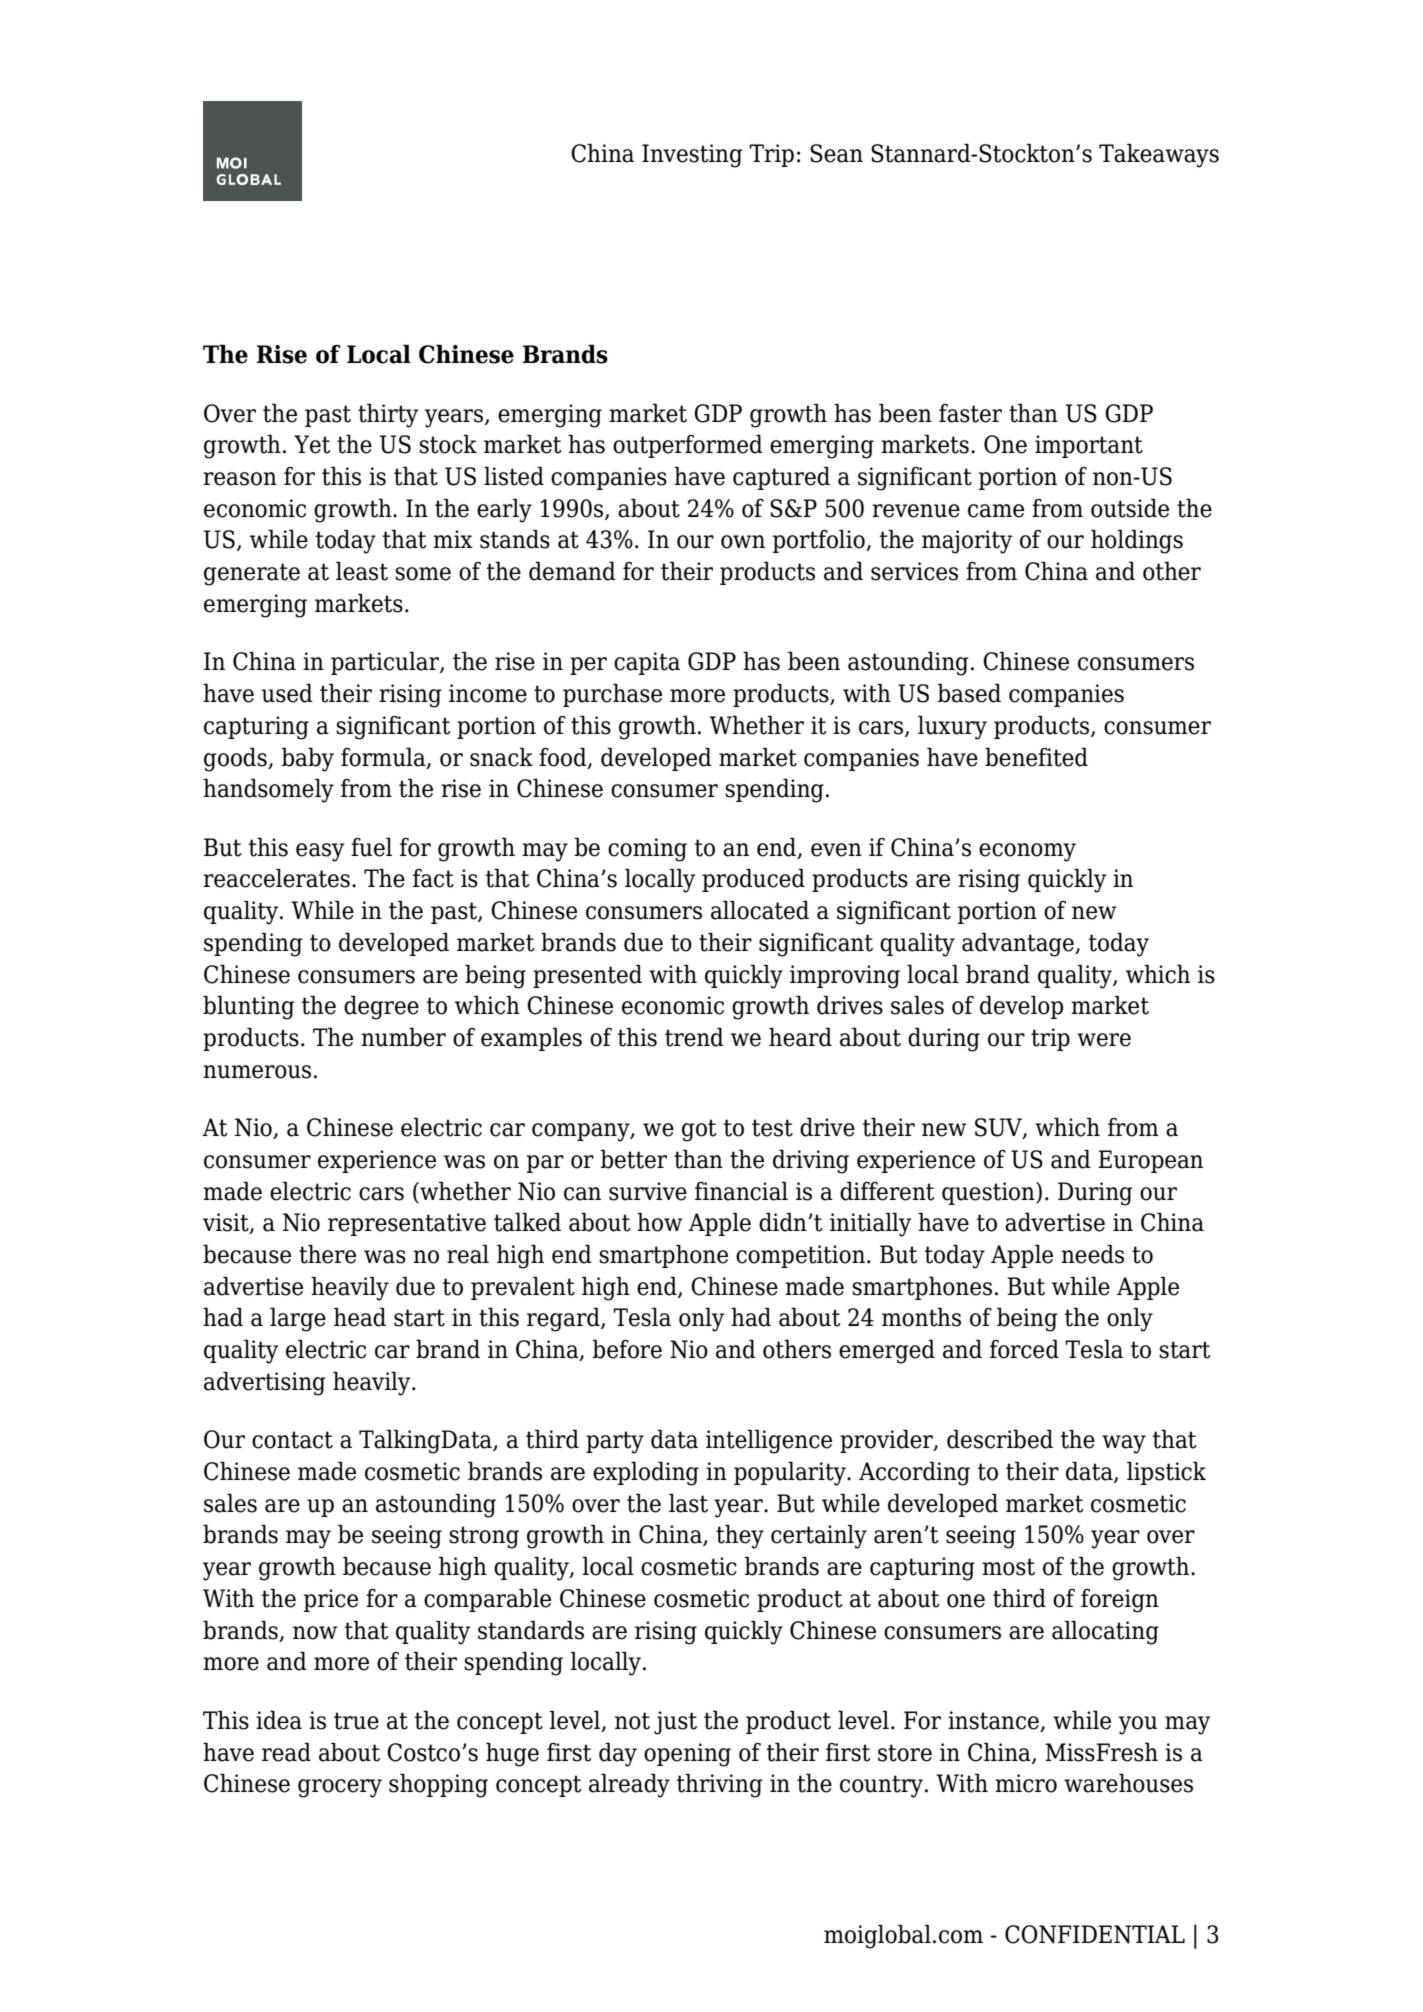 The width and height of the page is (1423, 2012). What do you see at coordinates (388, 416) in the page?
I see `thirty` at bounding box center [388, 416].
